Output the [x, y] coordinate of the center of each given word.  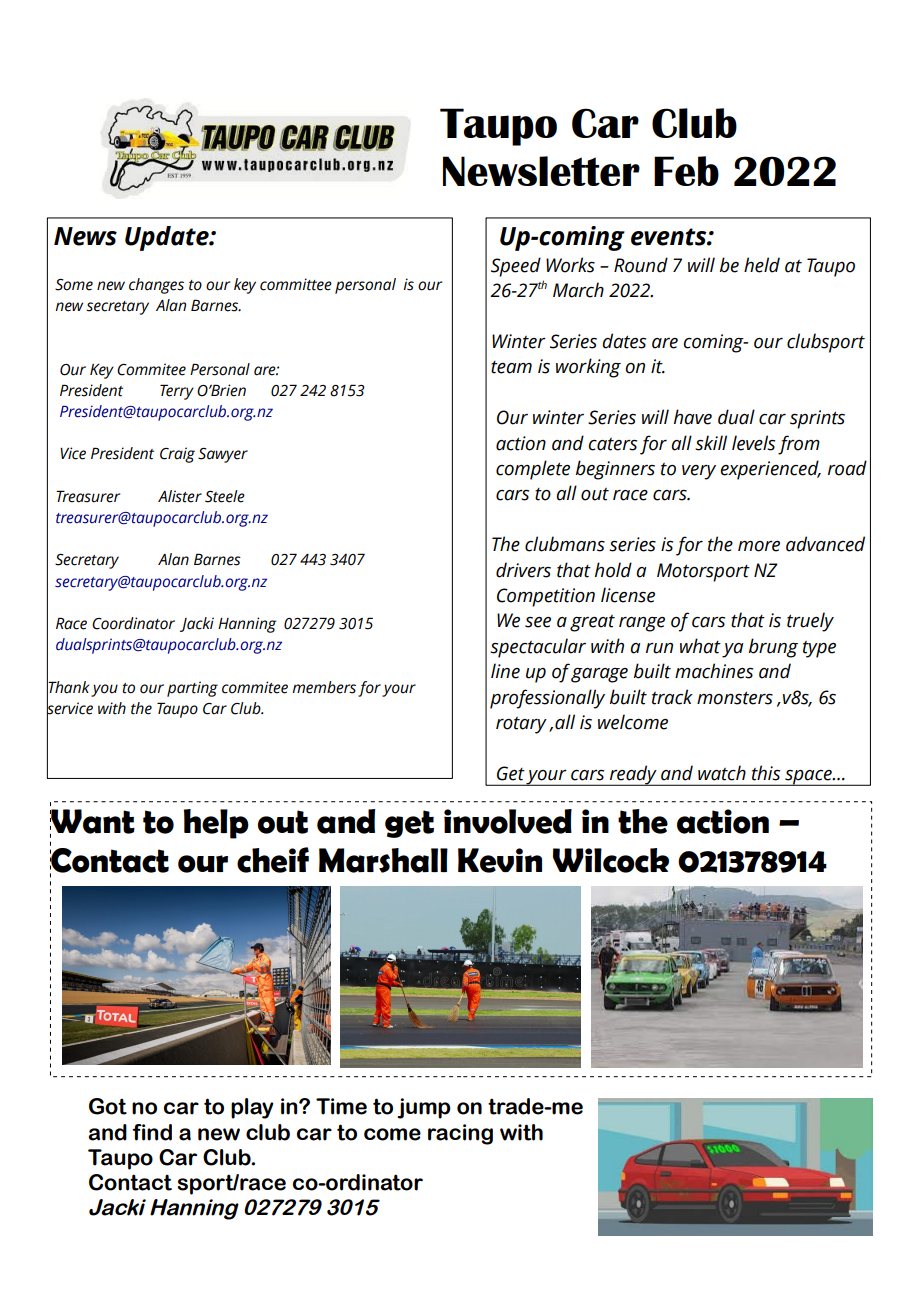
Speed [516, 267]
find [152, 1132]
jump [424, 1108]
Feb [686, 171]
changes [156, 286]
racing [460, 1134]
